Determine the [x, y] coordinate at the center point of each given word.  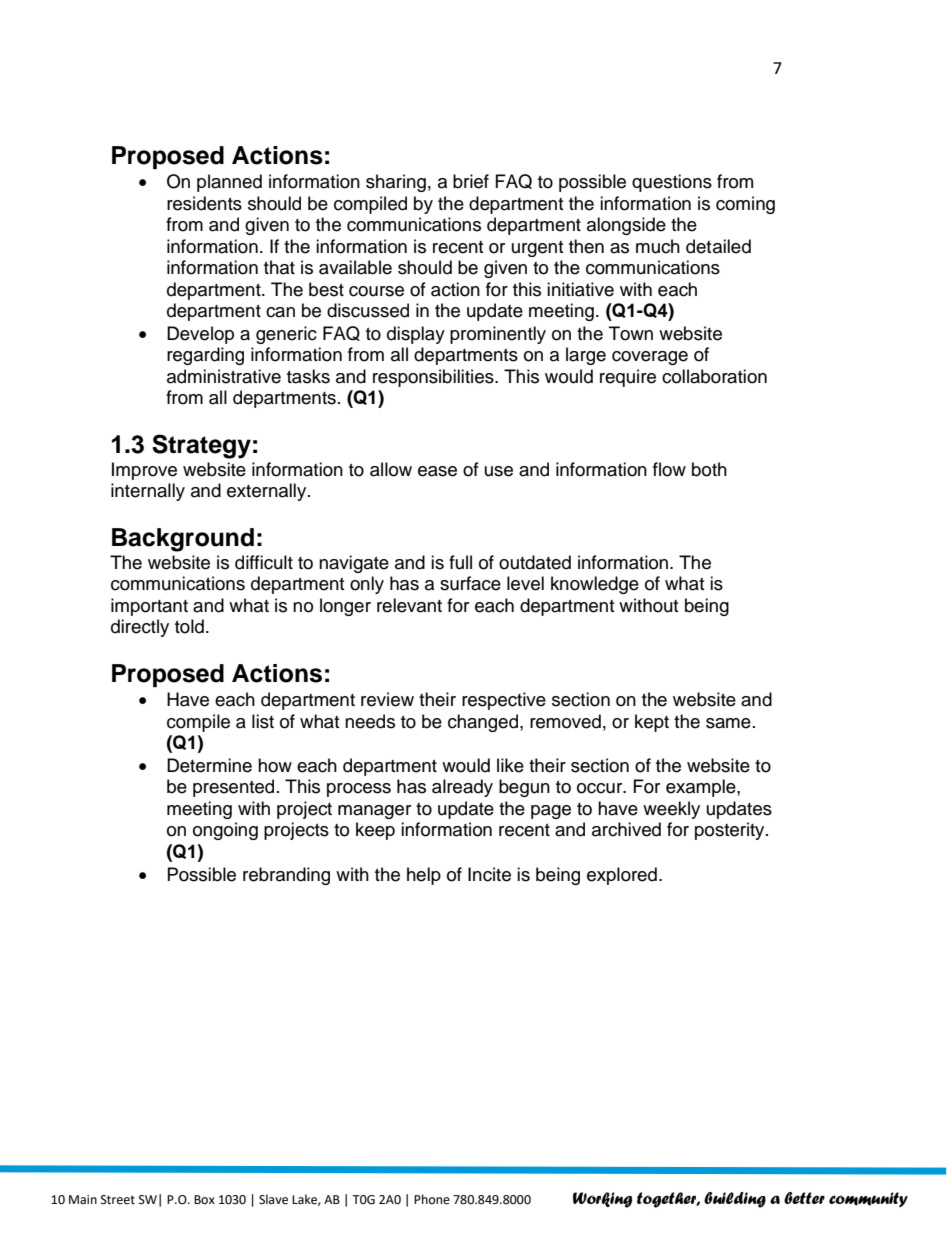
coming [745, 205]
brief [471, 181]
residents [204, 203]
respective [504, 701]
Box [204, 1200]
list [263, 721]
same [728, 723]
